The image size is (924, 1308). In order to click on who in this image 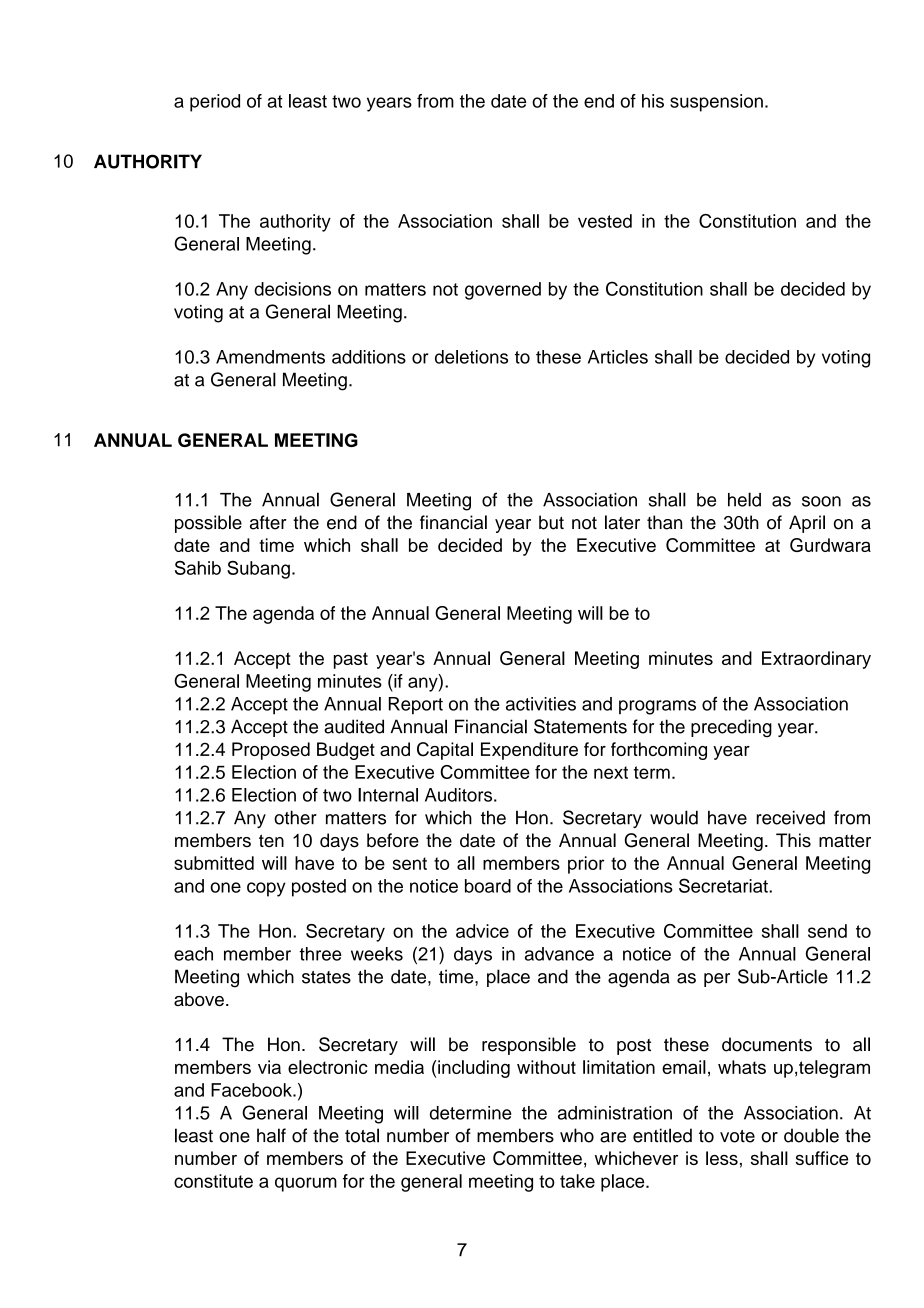, I will do `click(577, 1135)`.
